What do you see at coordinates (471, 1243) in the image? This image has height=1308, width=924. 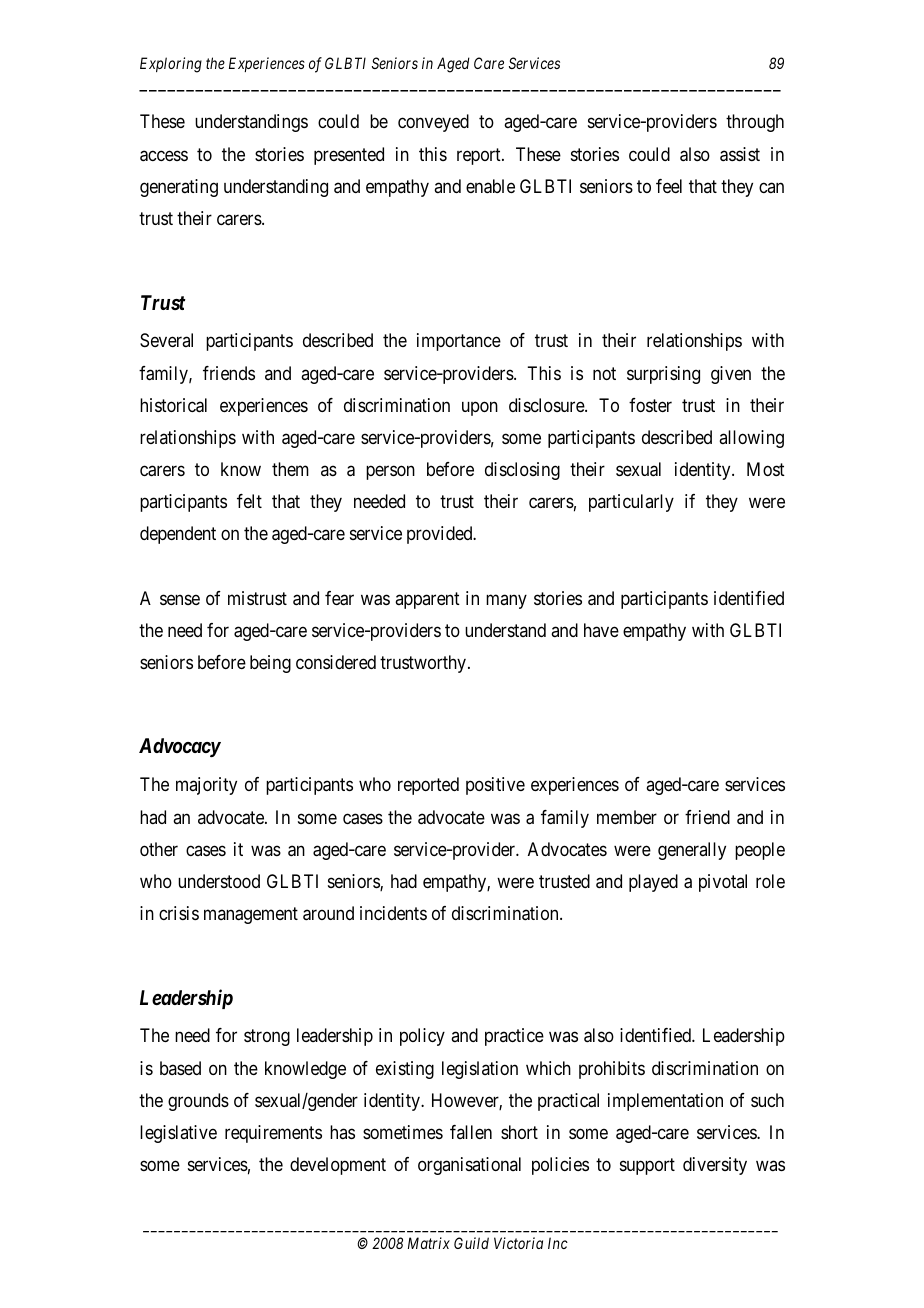 I see `Guild` at bounding box center [471, 1243].
